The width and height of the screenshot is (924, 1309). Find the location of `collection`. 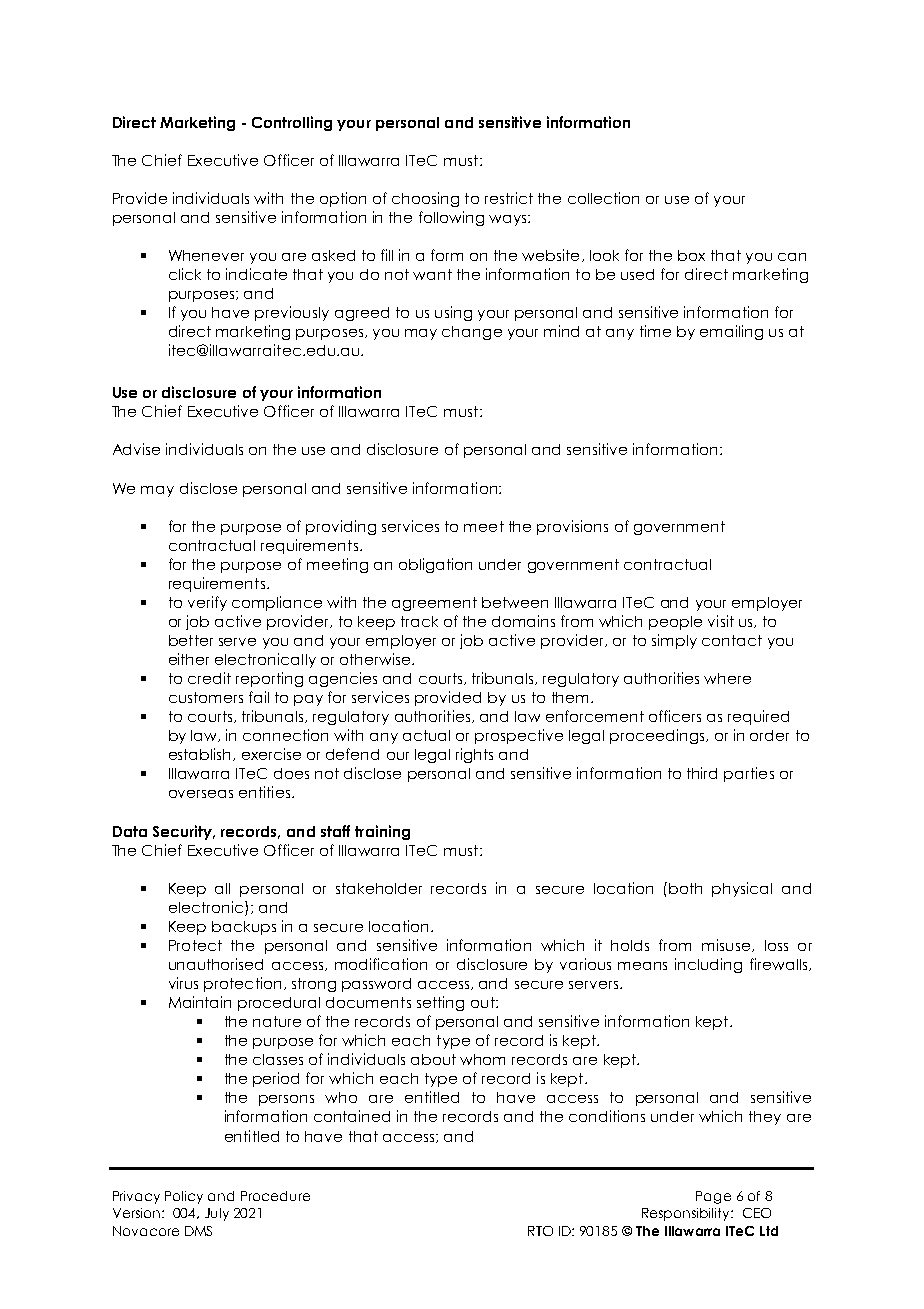

collection is located at coordinates (603, 198).
